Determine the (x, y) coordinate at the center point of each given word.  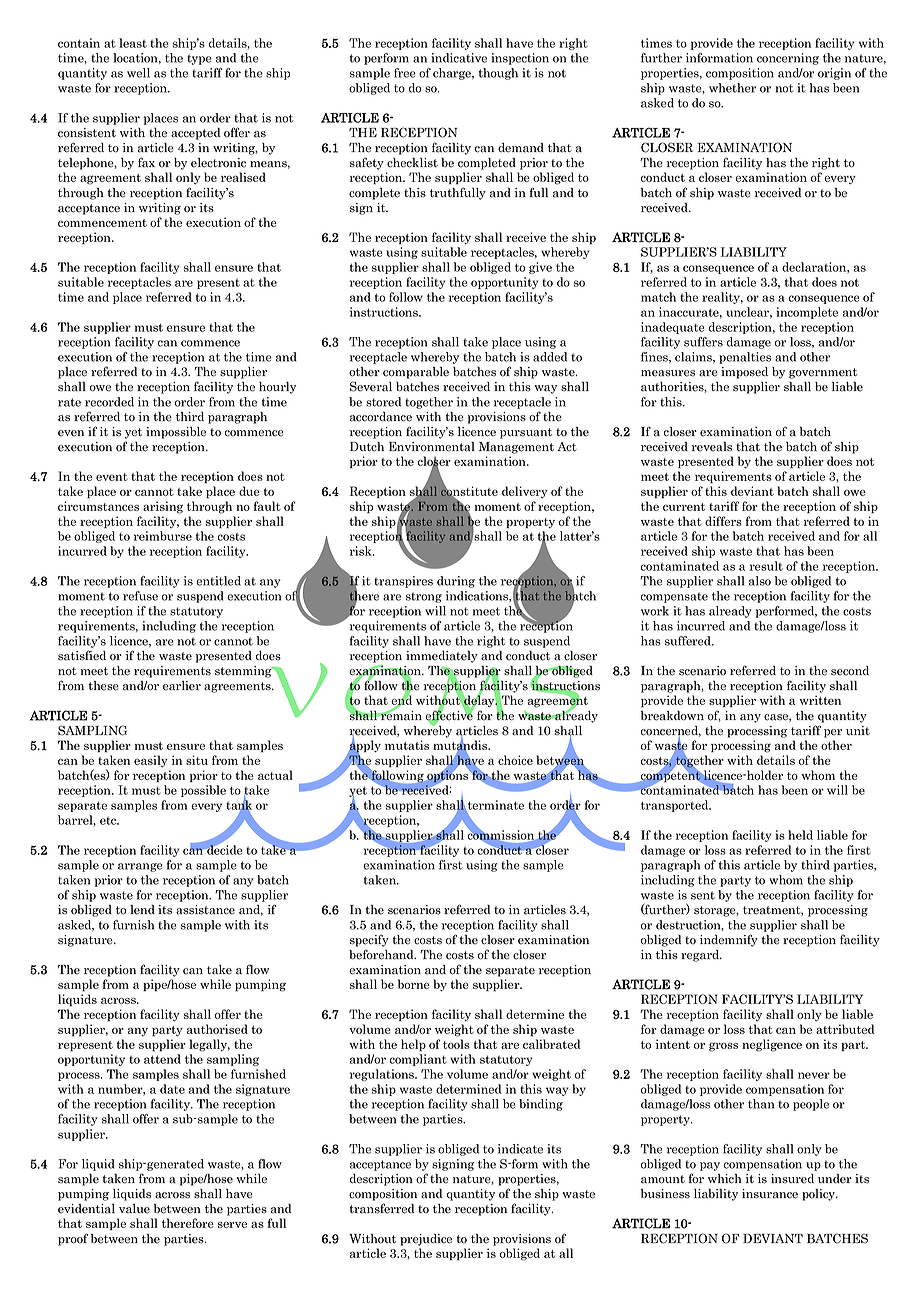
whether (732, 88)
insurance (770, 1194)
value (134, 1209)
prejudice (426, 1240)
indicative (459, 58)
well (138, 73)
